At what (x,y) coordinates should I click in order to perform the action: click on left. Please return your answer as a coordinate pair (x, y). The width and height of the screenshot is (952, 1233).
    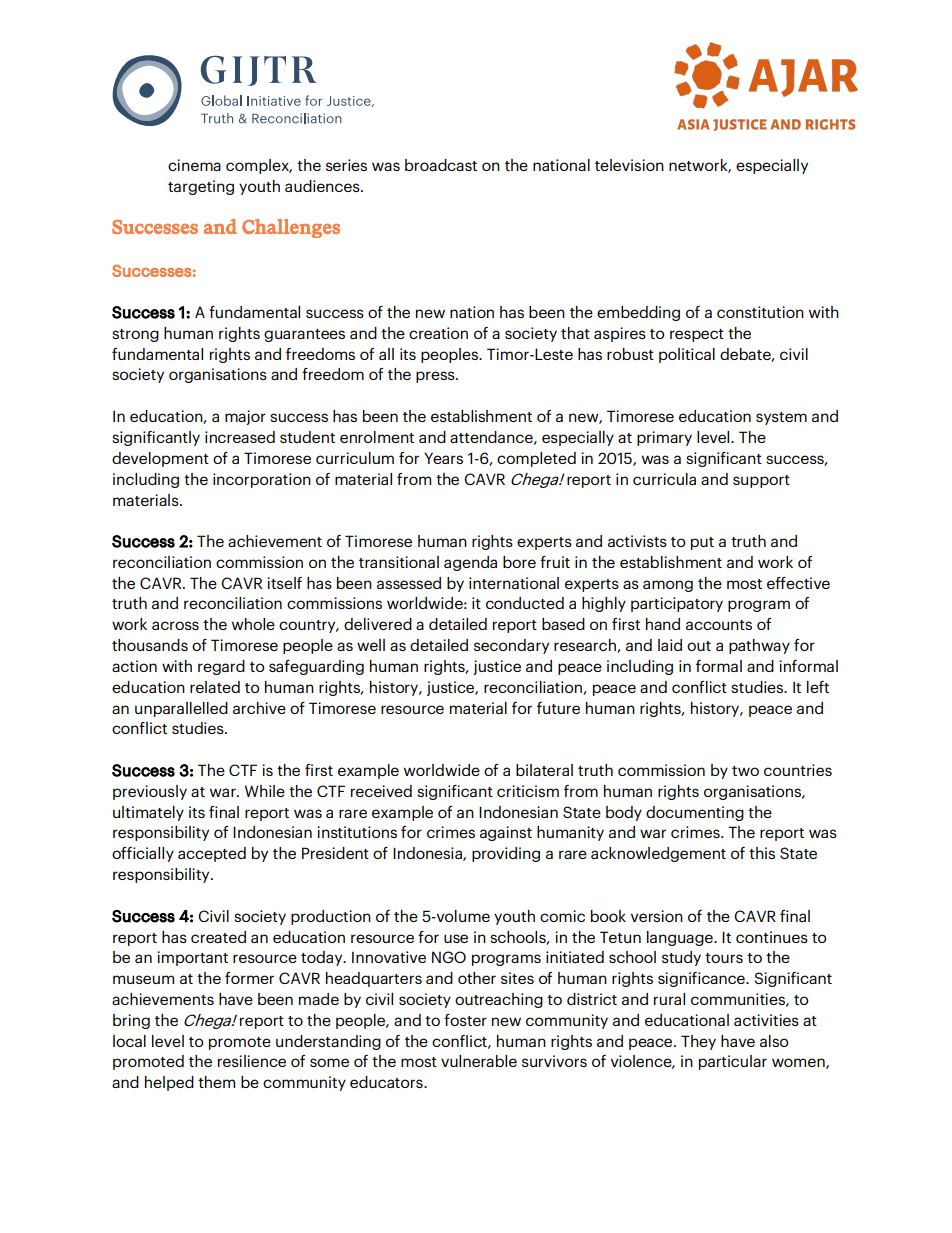
    Looking at the image, I should click on (818, 687).
